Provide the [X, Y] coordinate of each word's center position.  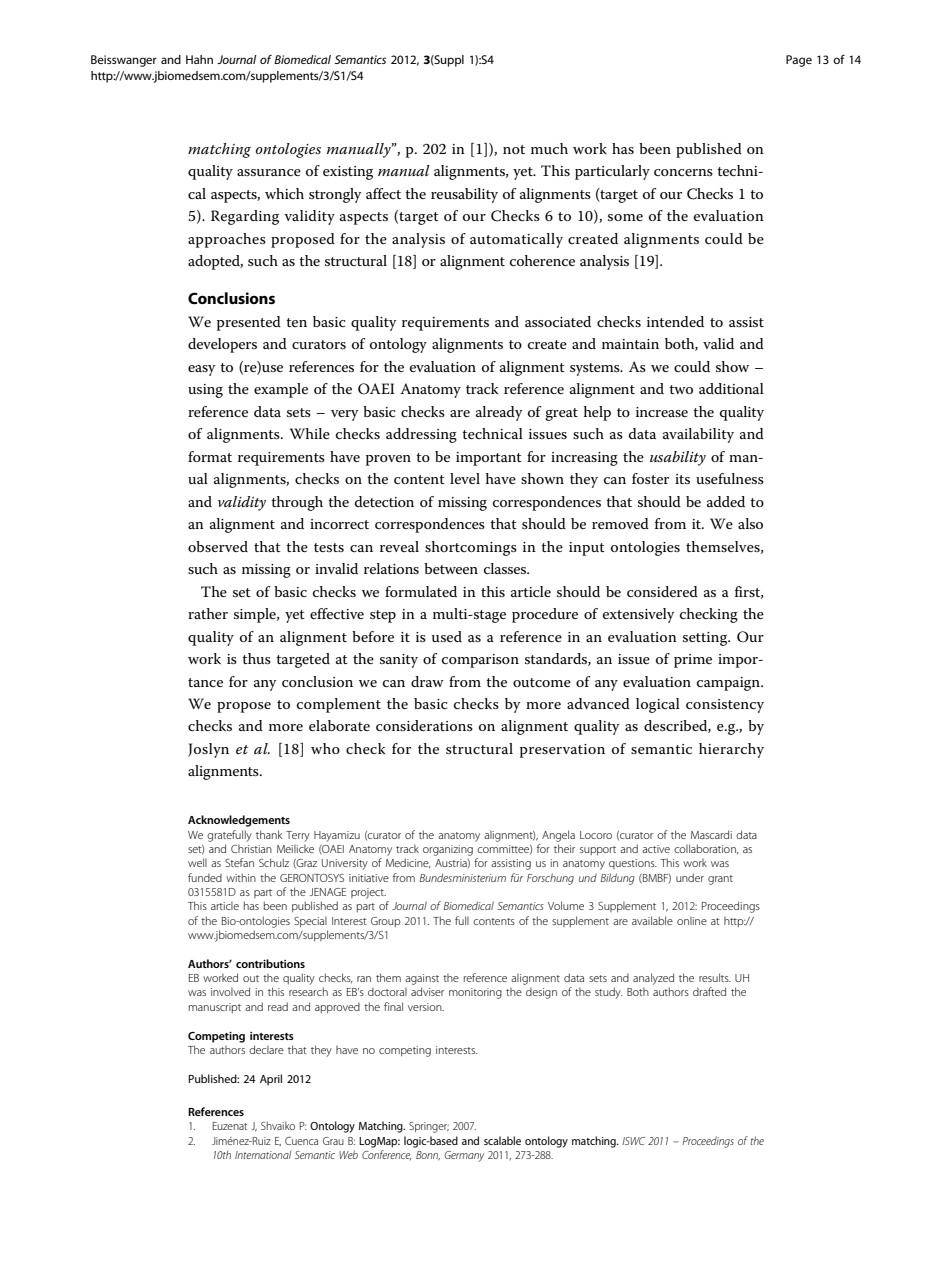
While [310, 433]
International [263, 1155]
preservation [562, 751]
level [465, 478]
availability [698, 435]
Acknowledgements [239, 821]
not [514, 149]
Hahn [199, 59]
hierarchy [731, 750]
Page [799, 61]
